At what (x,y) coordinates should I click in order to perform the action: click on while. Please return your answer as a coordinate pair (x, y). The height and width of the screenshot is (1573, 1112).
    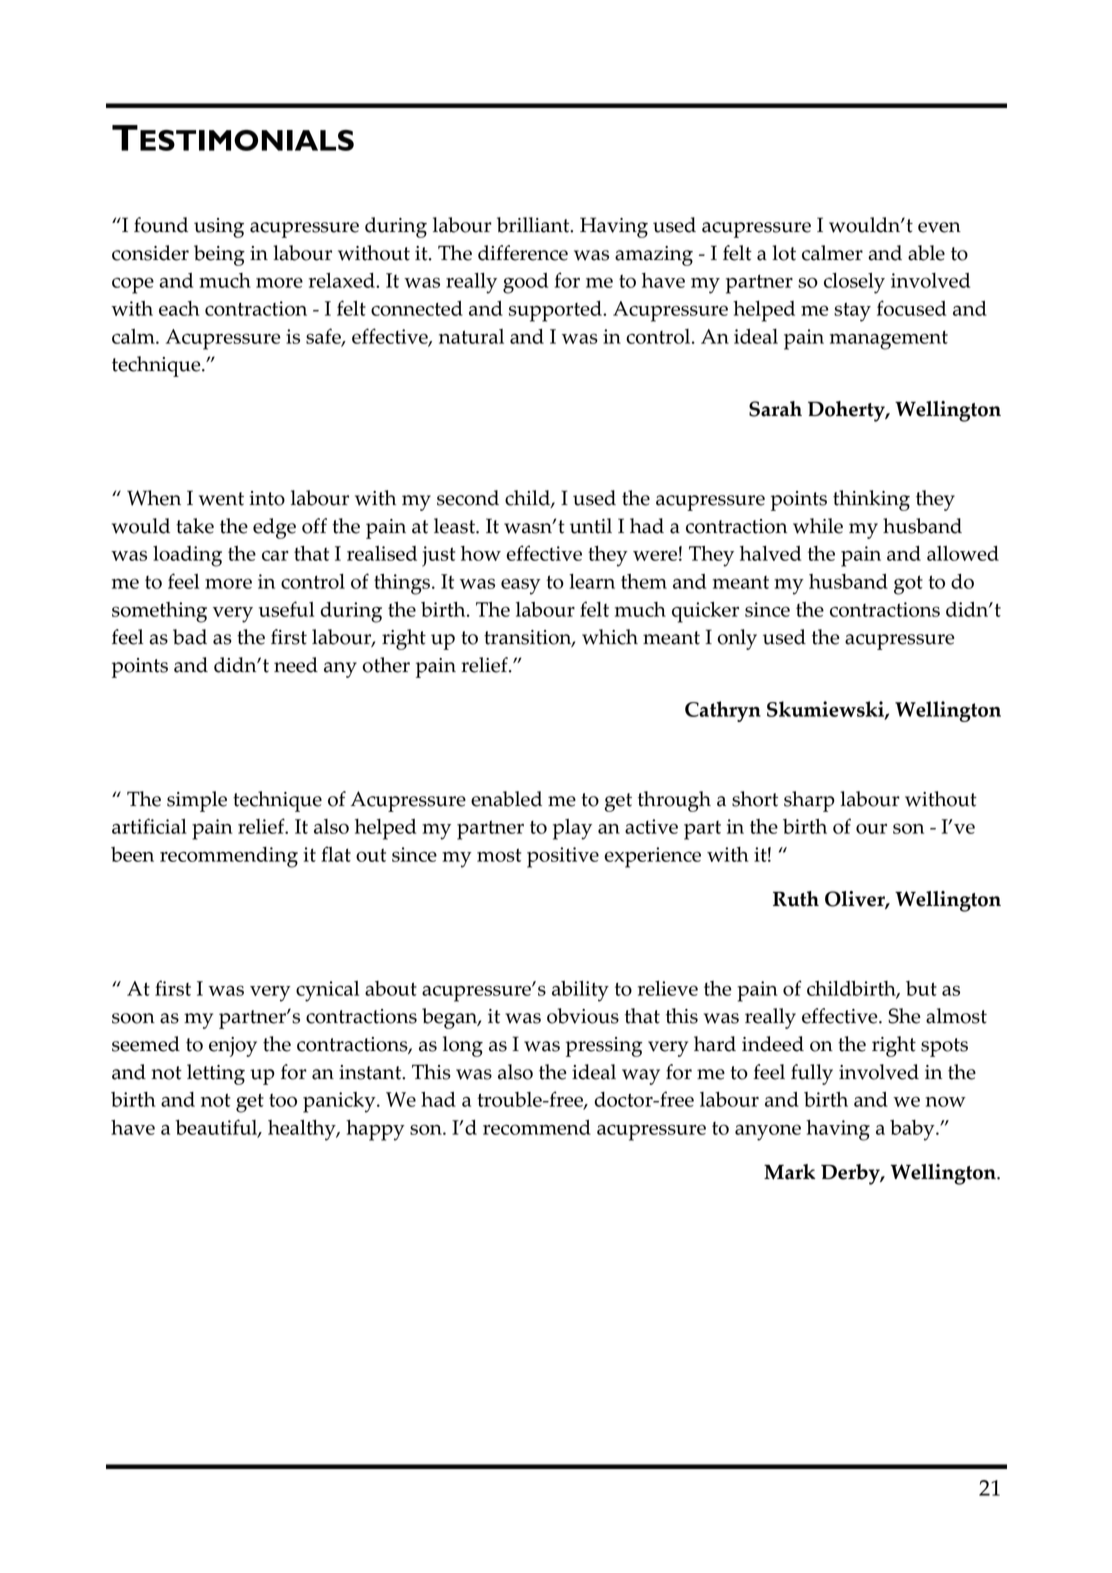
    Looking at the image, I should click on (818, 526).
